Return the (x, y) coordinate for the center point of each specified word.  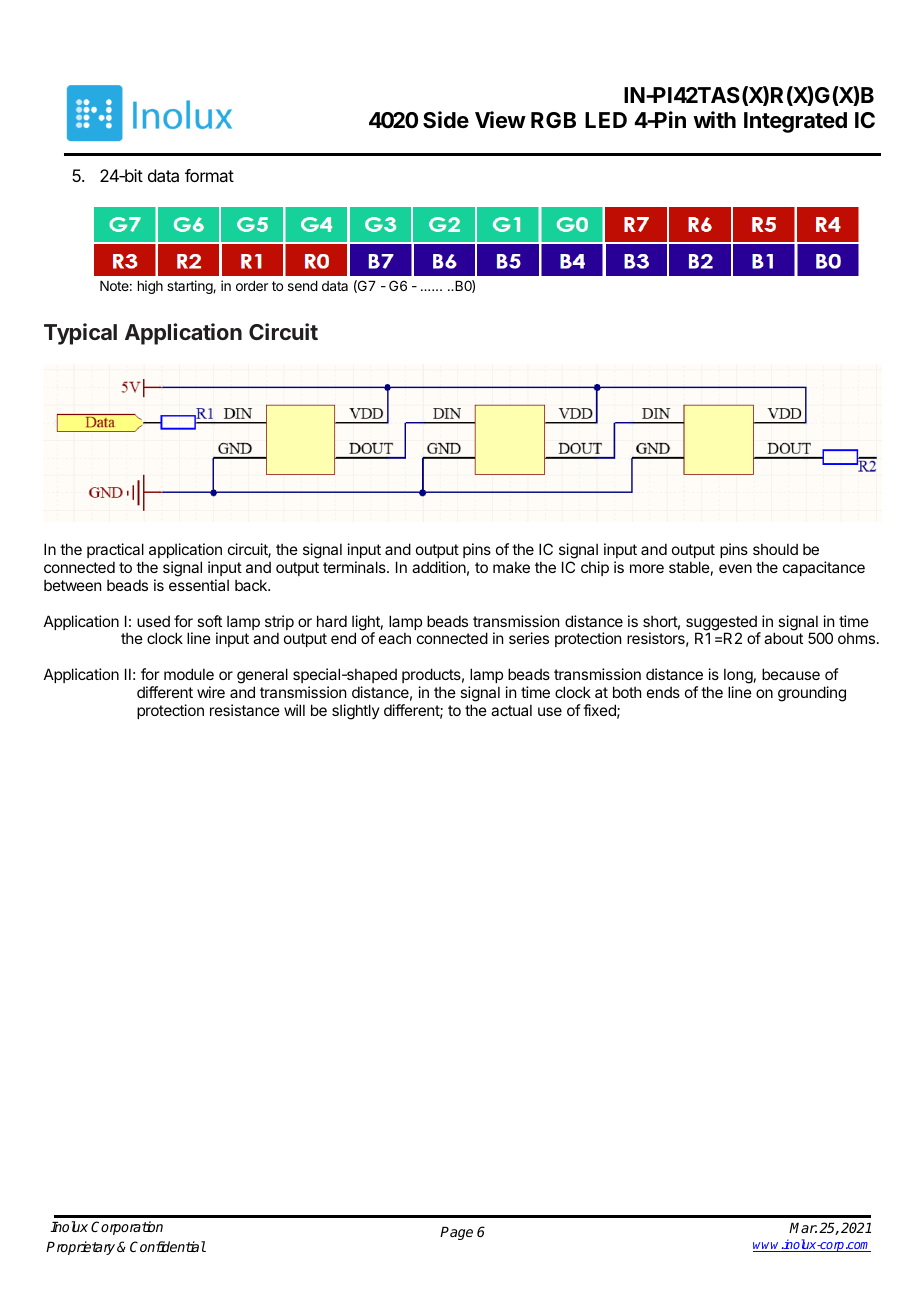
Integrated (795, 122)
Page (456, 1233)
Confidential (168, 1246)
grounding (812, 694)
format (209, 175)
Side (446, 120)
